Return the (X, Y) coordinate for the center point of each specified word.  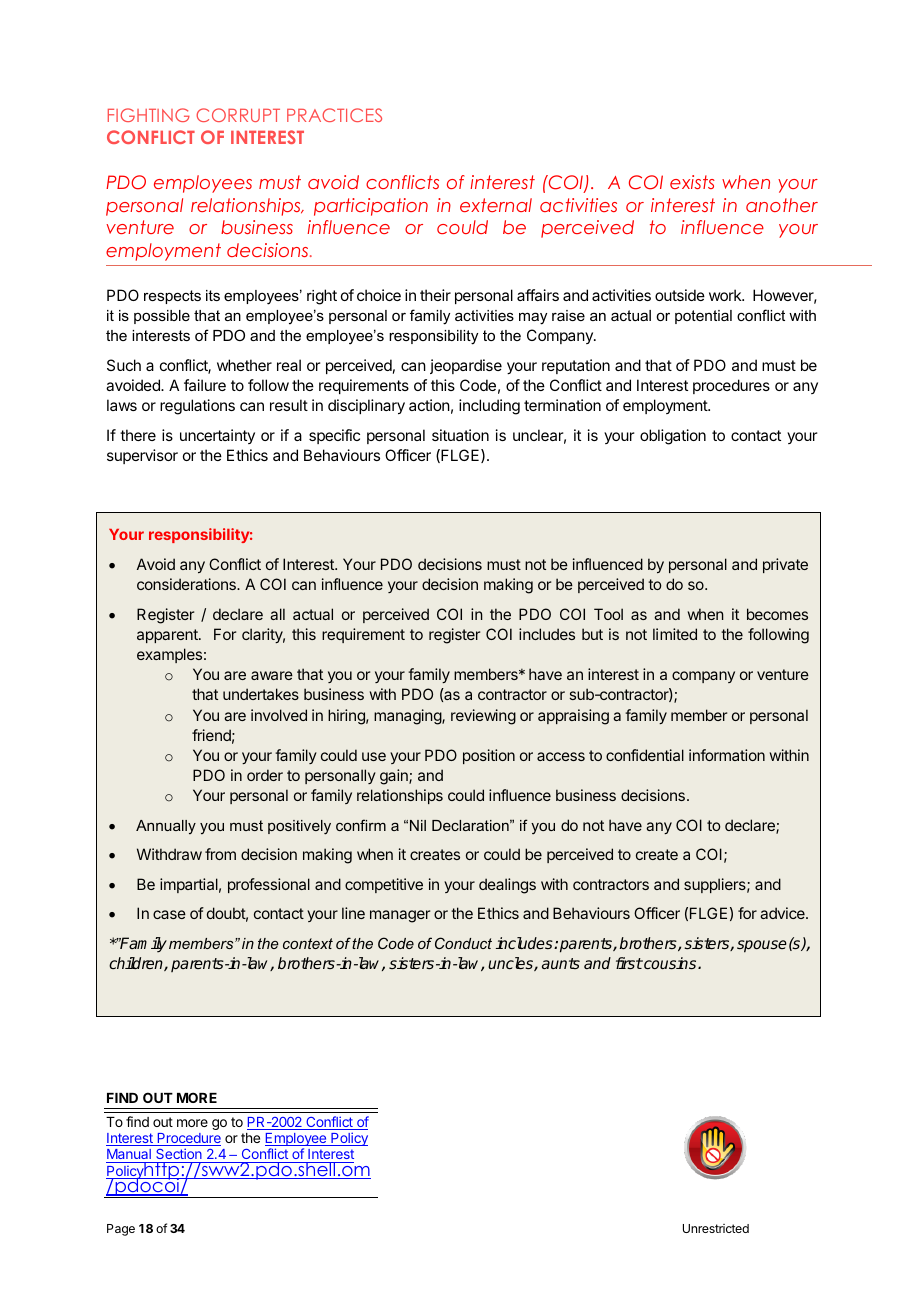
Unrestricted (716, 1228)
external (496, 205)
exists (692, 182)
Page (121, 1230)
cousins (670, 963)
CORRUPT (238, 115)
